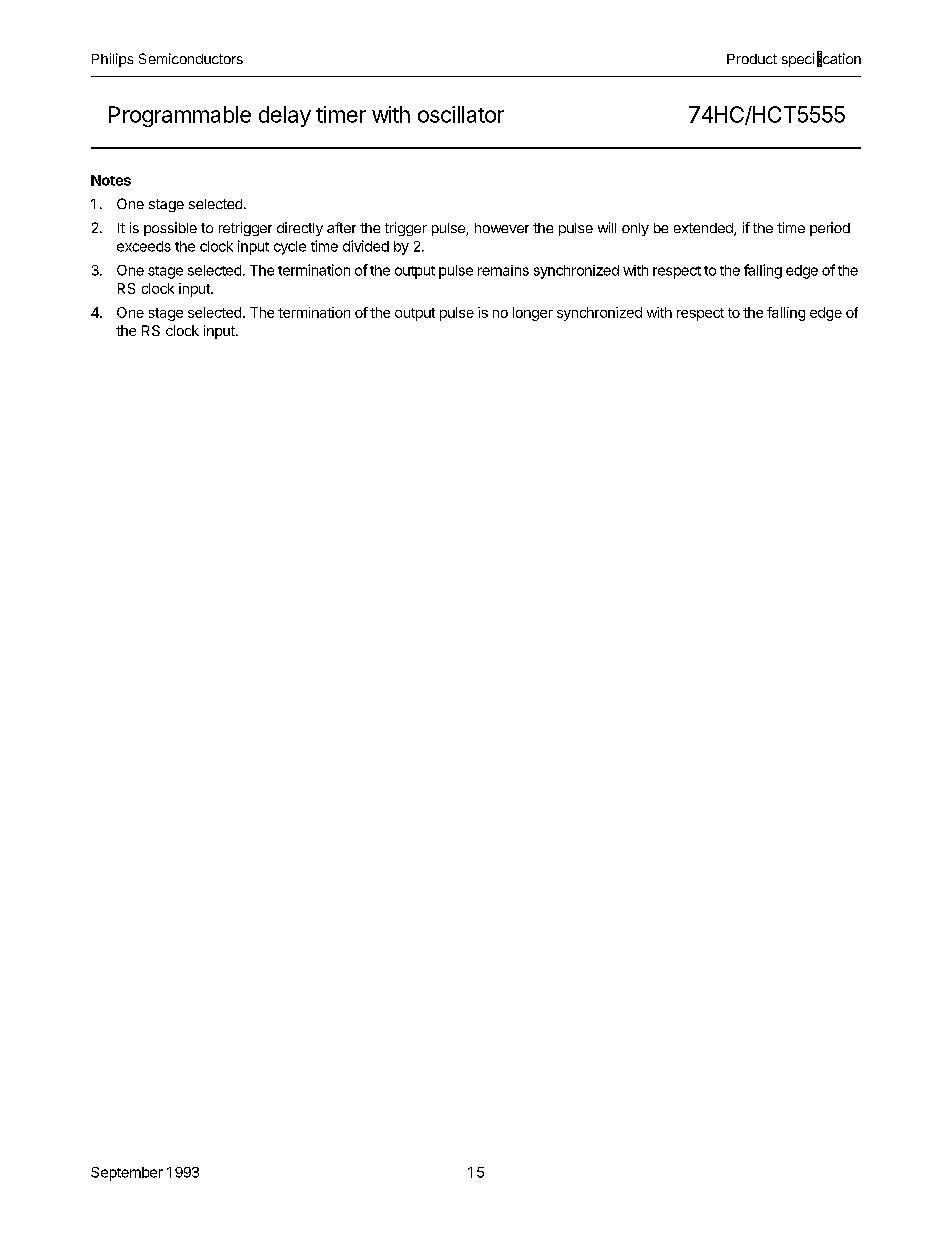  Describe the element at coordinates (341, 227) in the document. I see `after` at that location.
